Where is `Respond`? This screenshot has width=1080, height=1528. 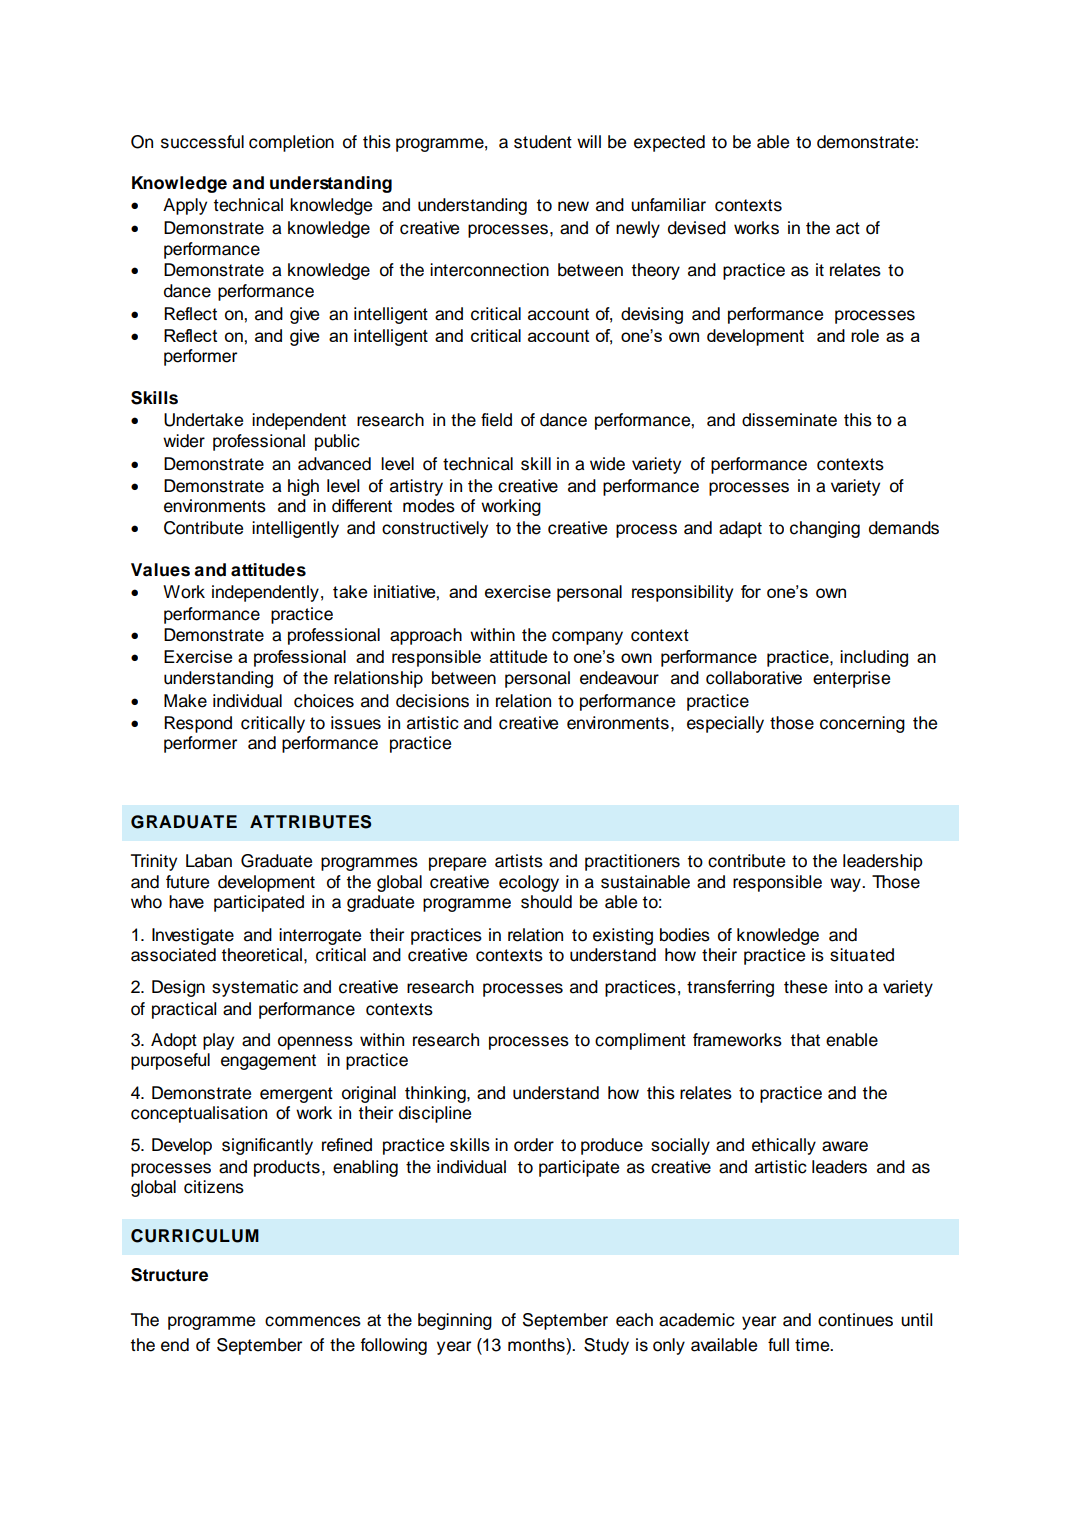 Respond is located at coordinates (198, 724).
